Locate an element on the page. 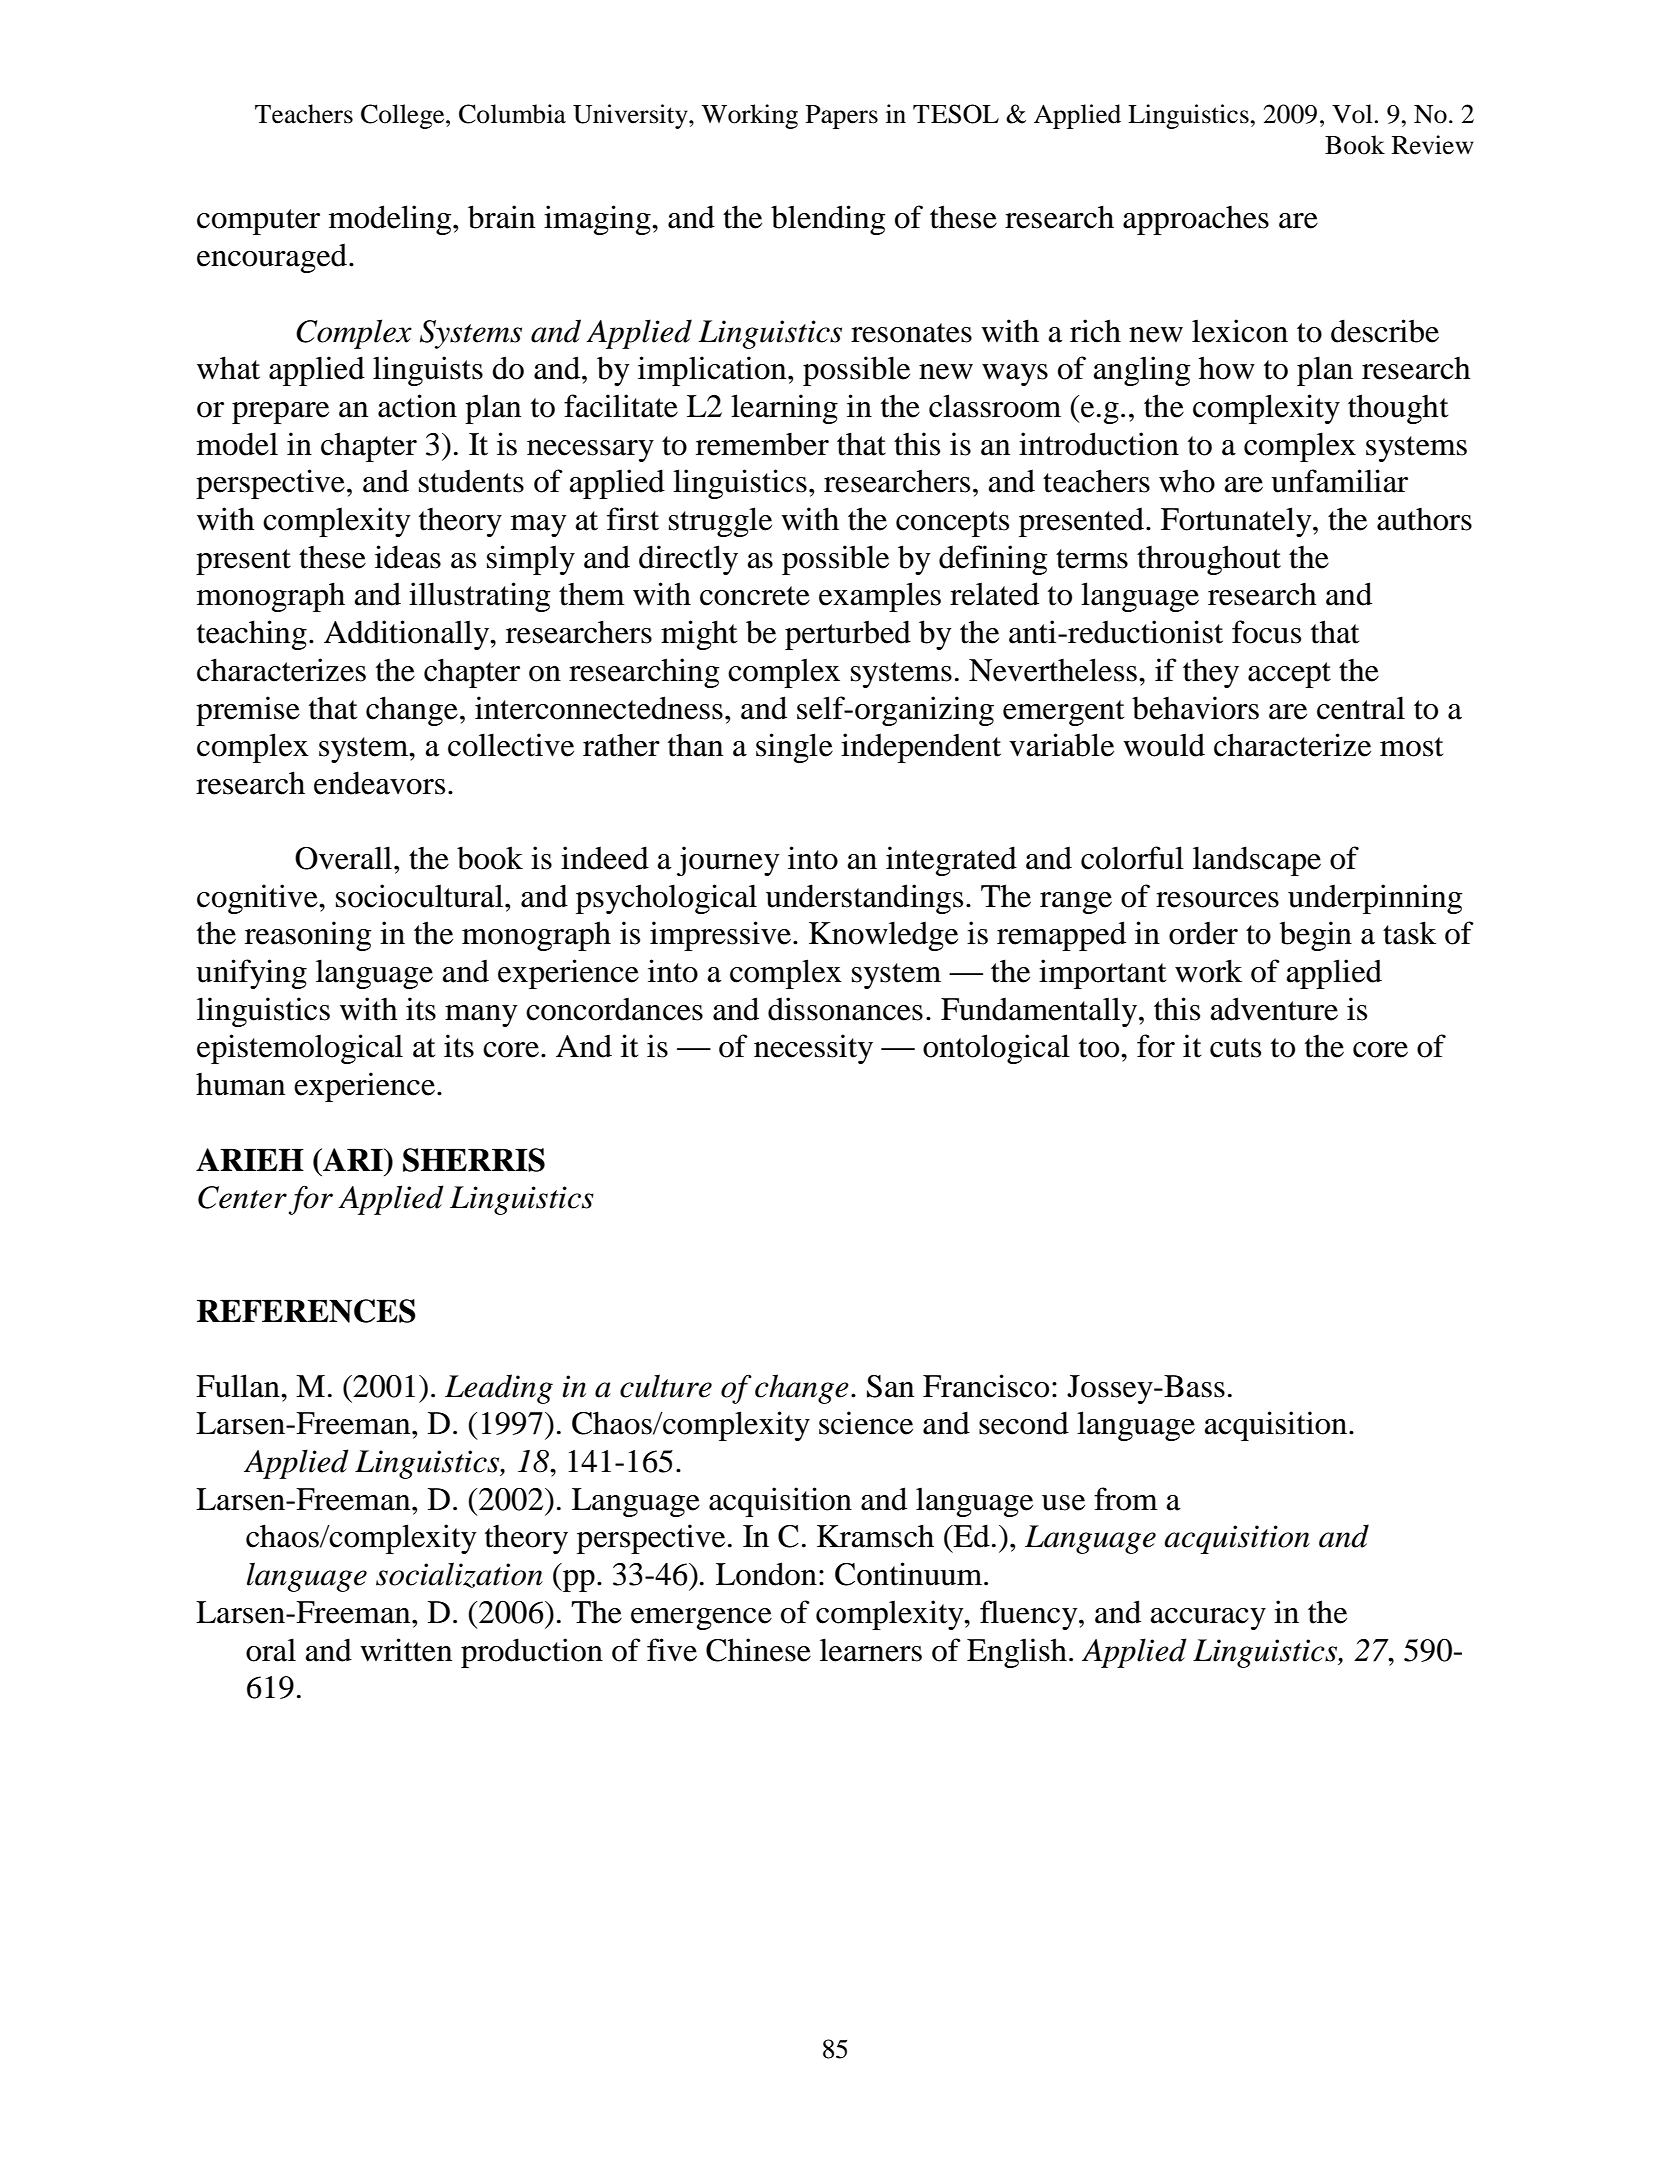  focus is located at coordinates (1266, 632).
